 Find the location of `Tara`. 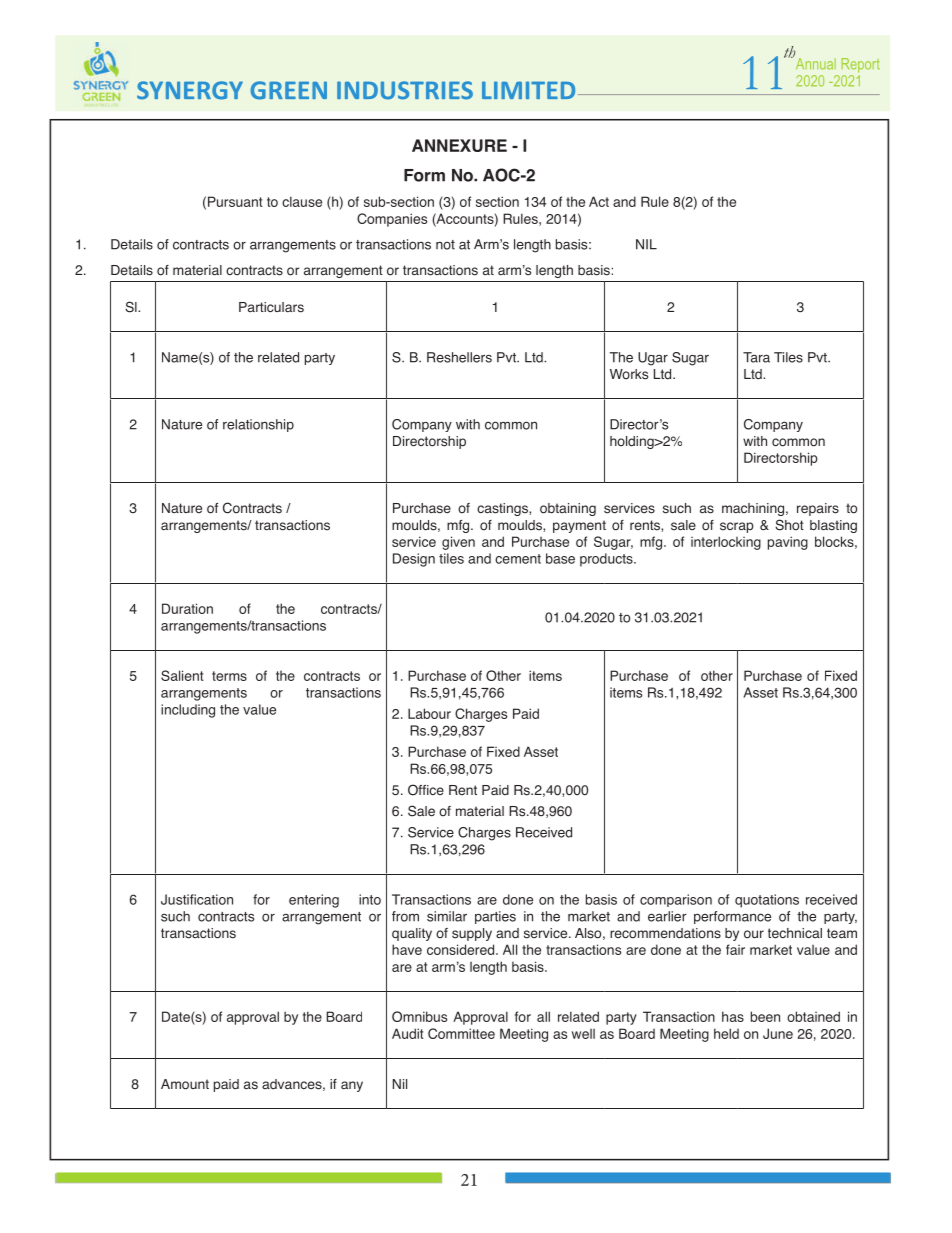

Tara is located at coordinates (756, 357).
